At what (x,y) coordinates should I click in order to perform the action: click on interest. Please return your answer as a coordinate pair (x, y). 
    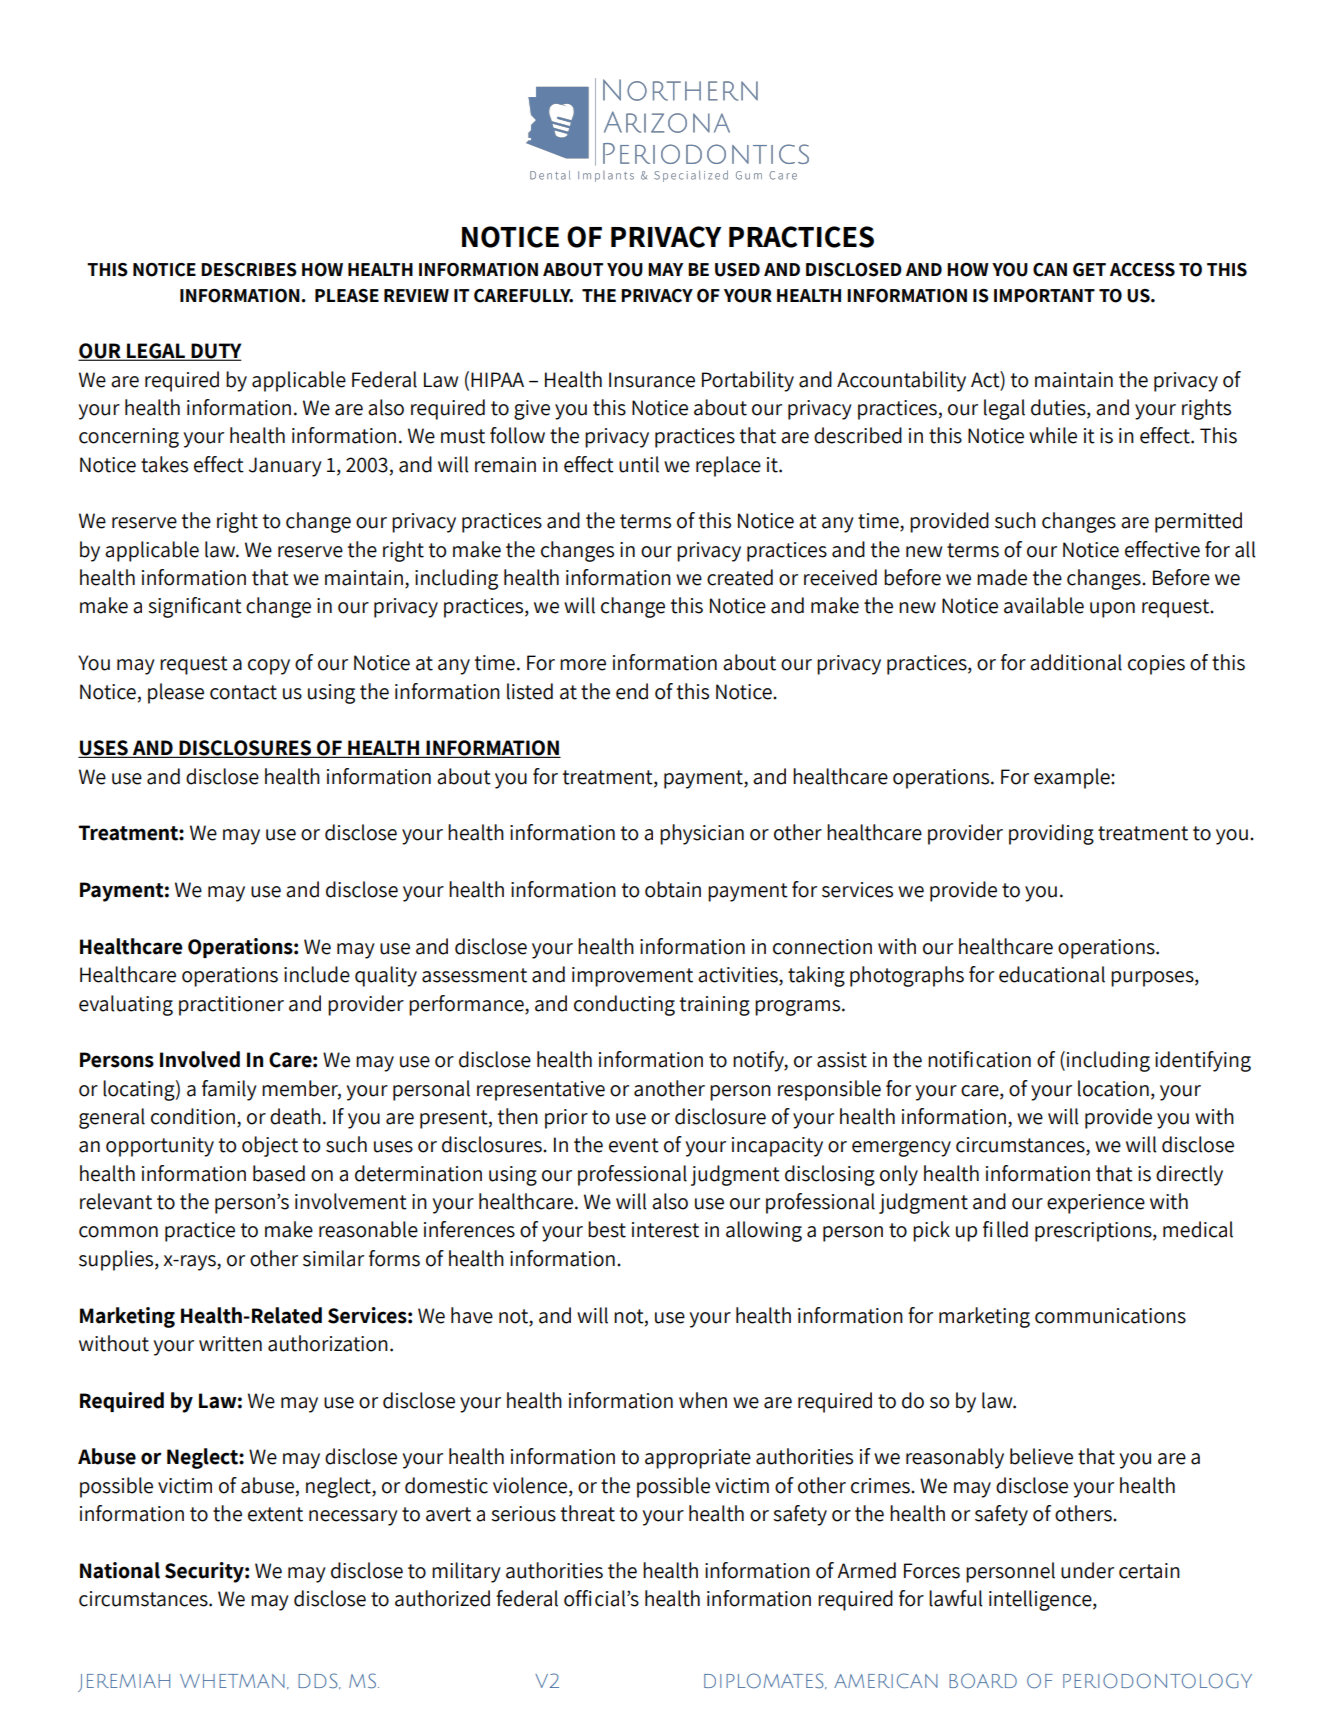
    Looking at the image, I should click on (665, 1230).
